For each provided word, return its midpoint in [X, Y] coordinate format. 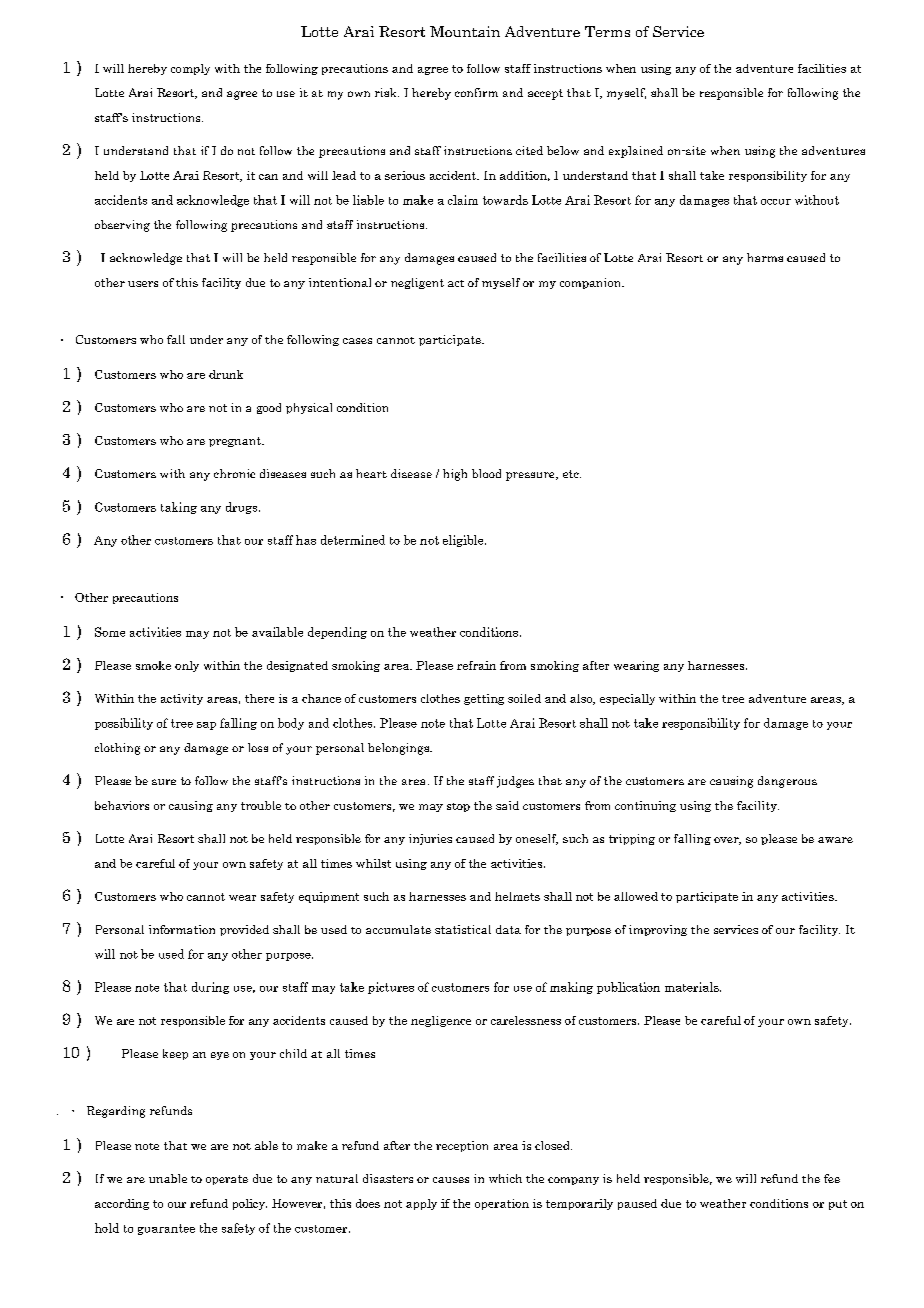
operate [227, 1180]
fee [832, 1178]
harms [765, 257]
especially [627, 699]
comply [190, 69]
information [182, 929]
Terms [607, 31]
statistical [463, 929]
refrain [476, 665]
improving [658, 930]
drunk [226, 374]
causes [451, 1180]
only [187, 666]
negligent [417, 283]
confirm [476, 92]
